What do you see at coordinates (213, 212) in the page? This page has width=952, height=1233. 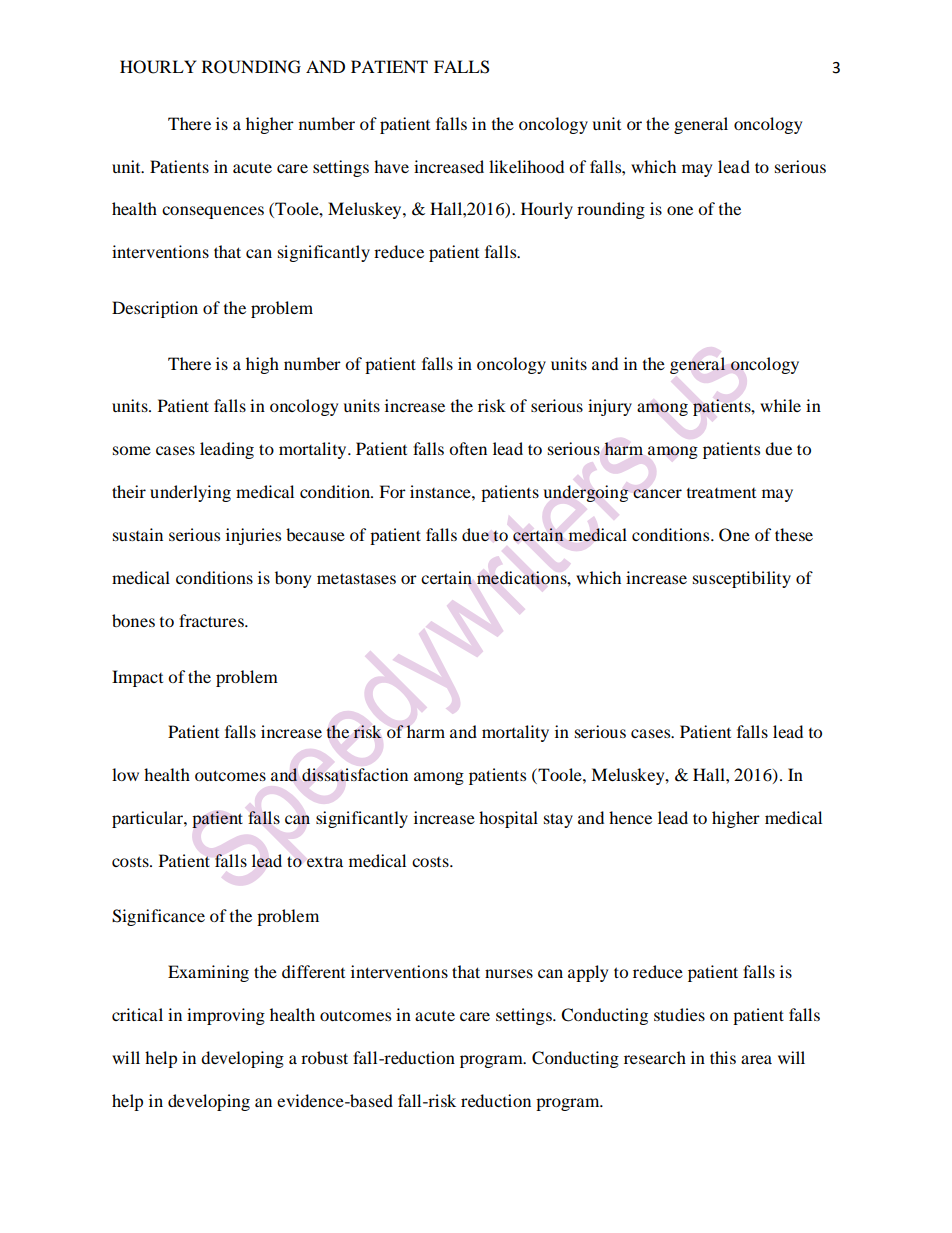 I see `consequences` at bounding box center [213, 212].
